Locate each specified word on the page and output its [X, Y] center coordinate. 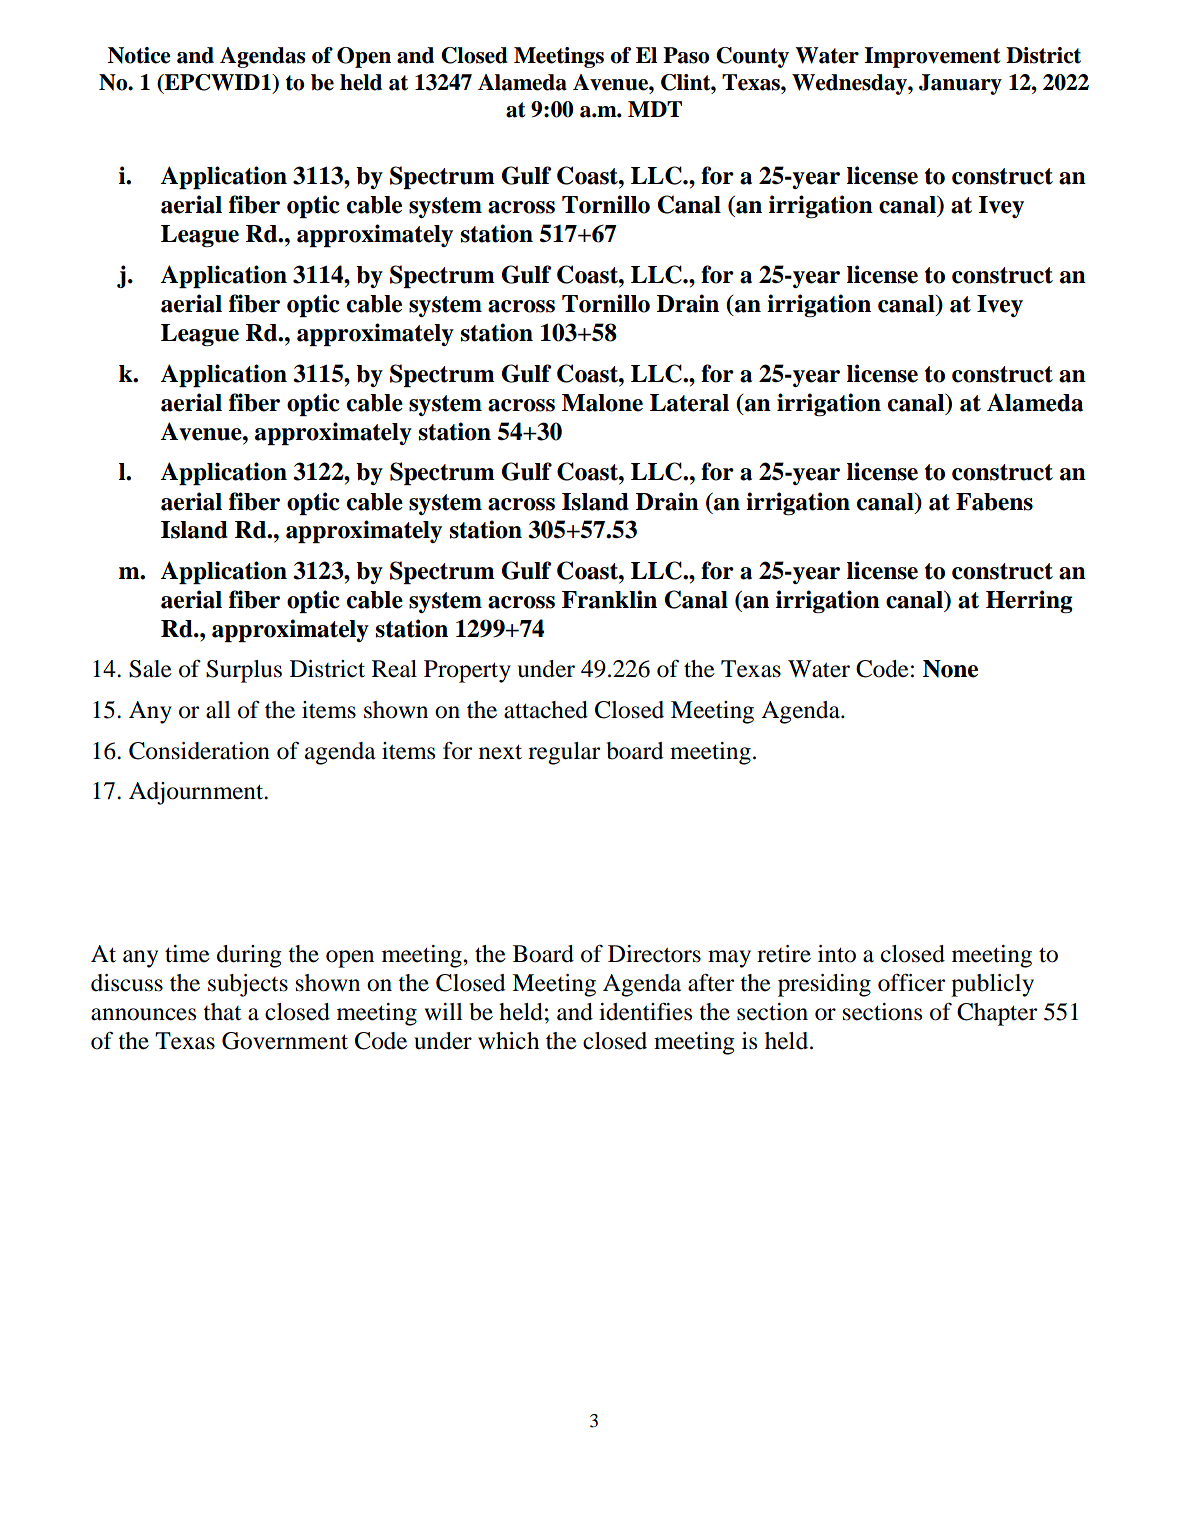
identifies [645, 1012]
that [222, 1012]
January [960, 84]
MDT [655, 109]
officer [911, 983]
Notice [139, 55]
